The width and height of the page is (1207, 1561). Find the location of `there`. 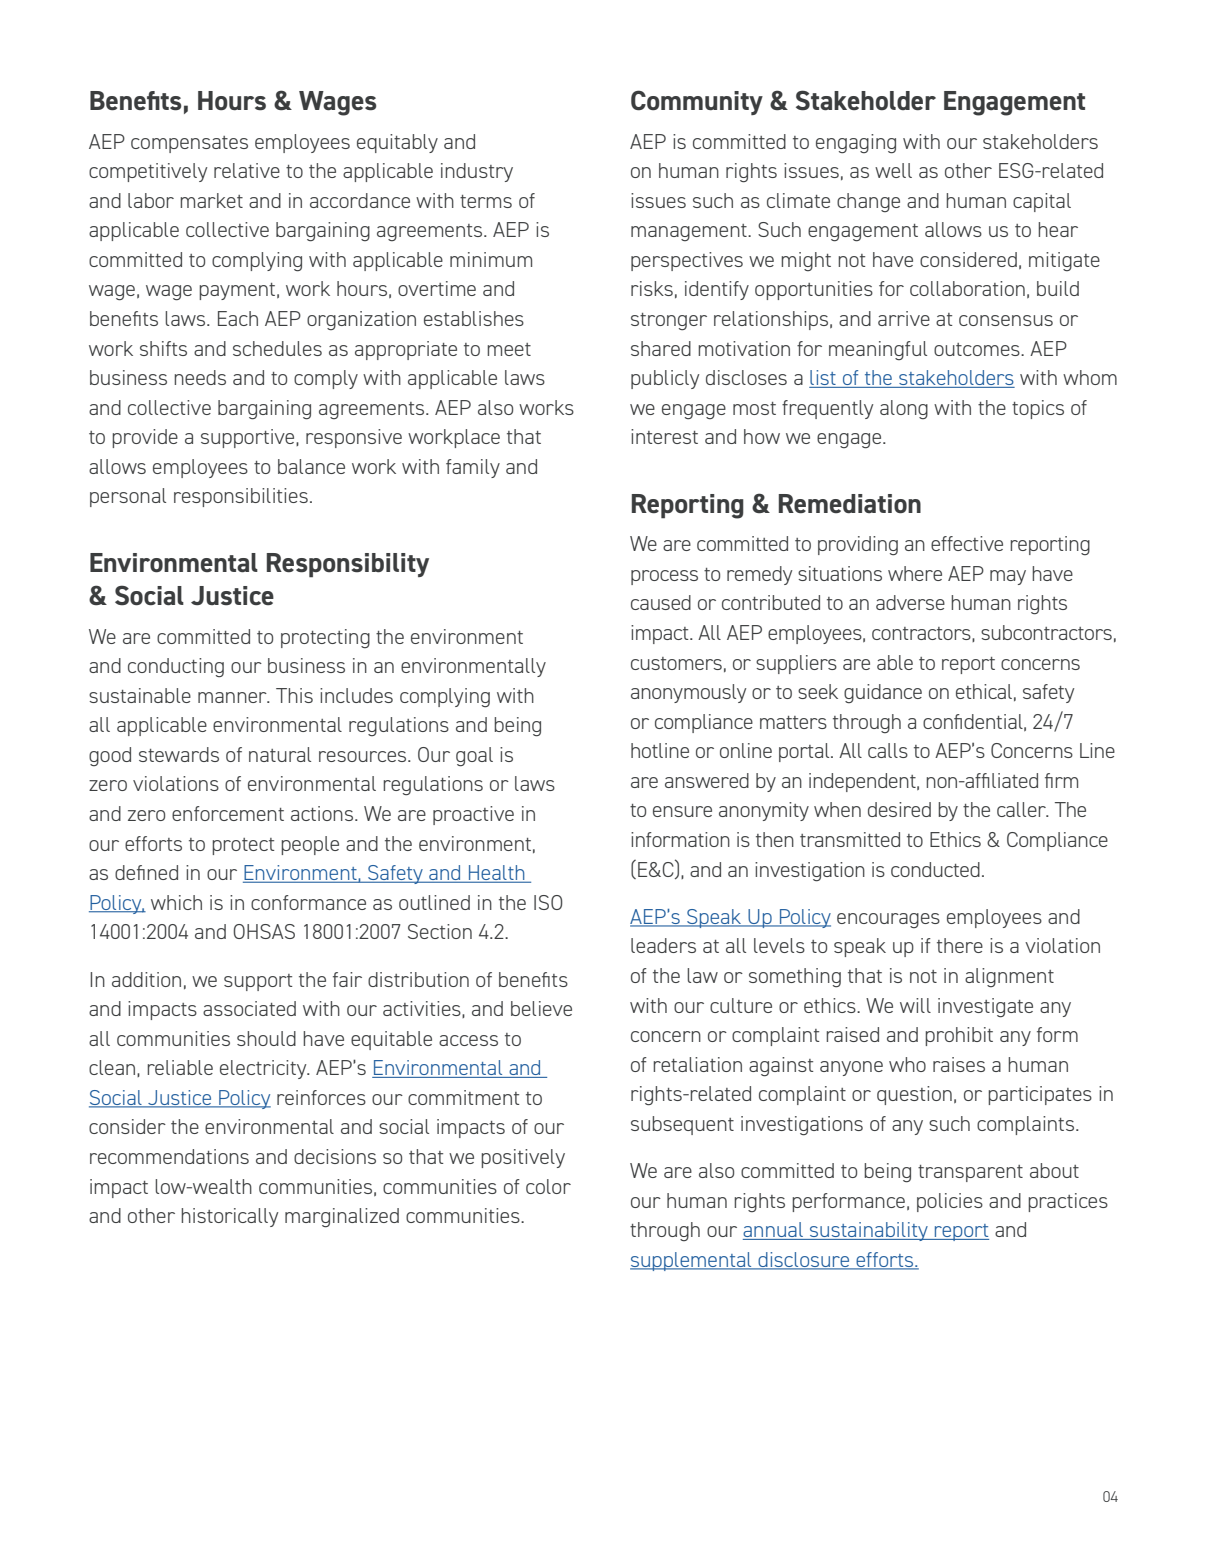

there is located at coordinates (960, 945).
